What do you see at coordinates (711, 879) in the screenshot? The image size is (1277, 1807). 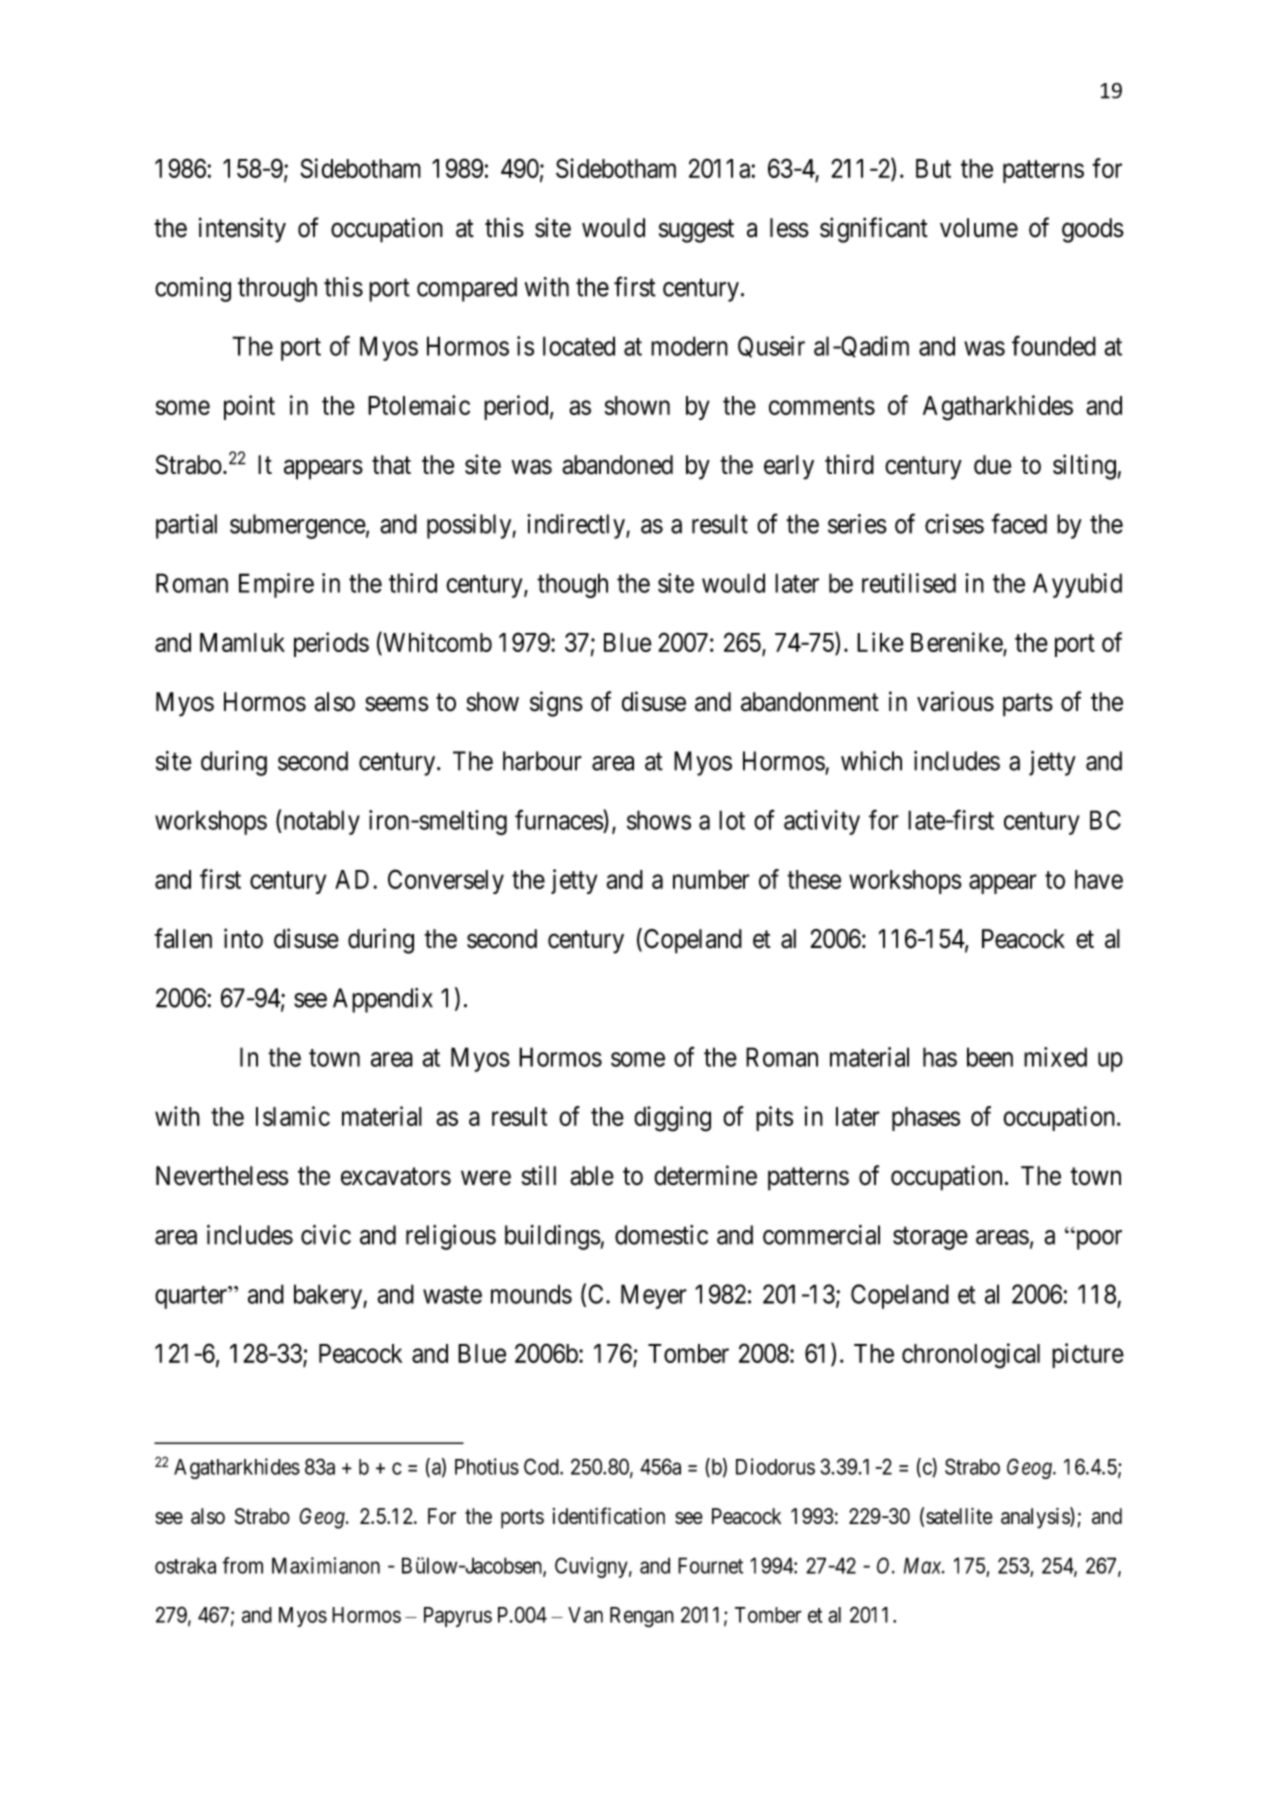 I see `number` at bounding box center [711, 879].
